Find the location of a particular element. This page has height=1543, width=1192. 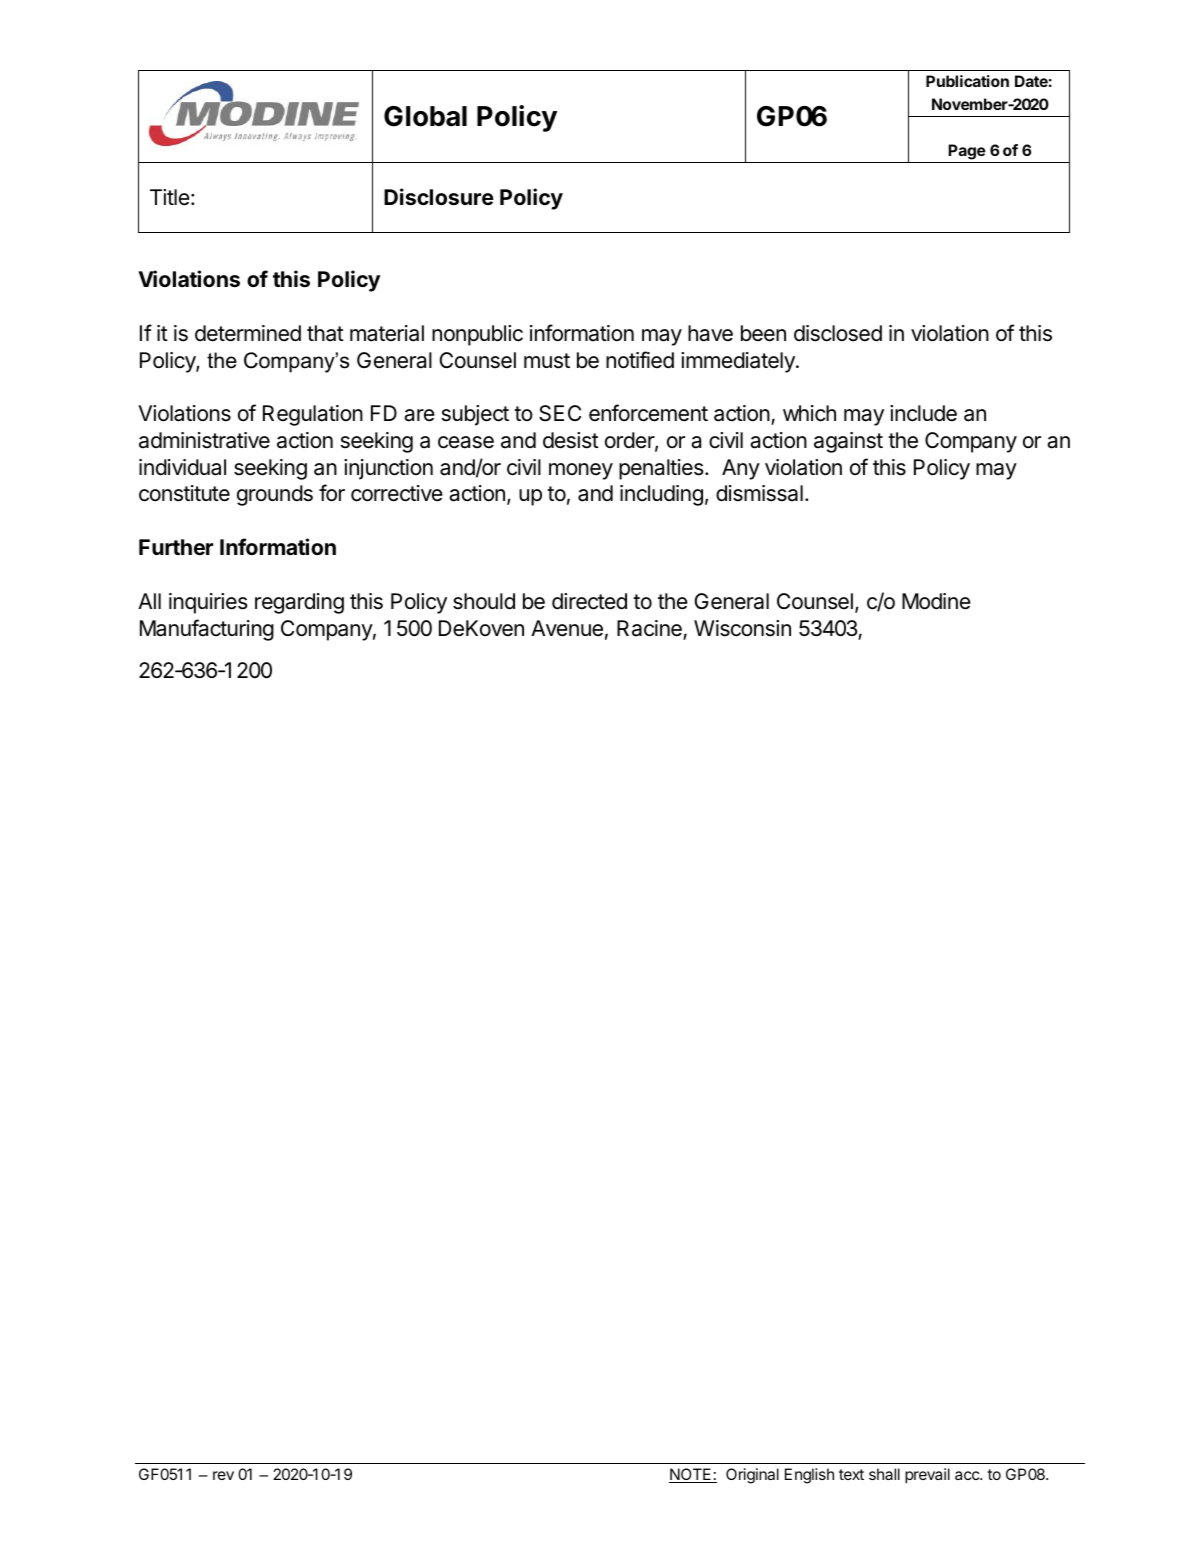

Avenue is located at coordinates (567, 628).
